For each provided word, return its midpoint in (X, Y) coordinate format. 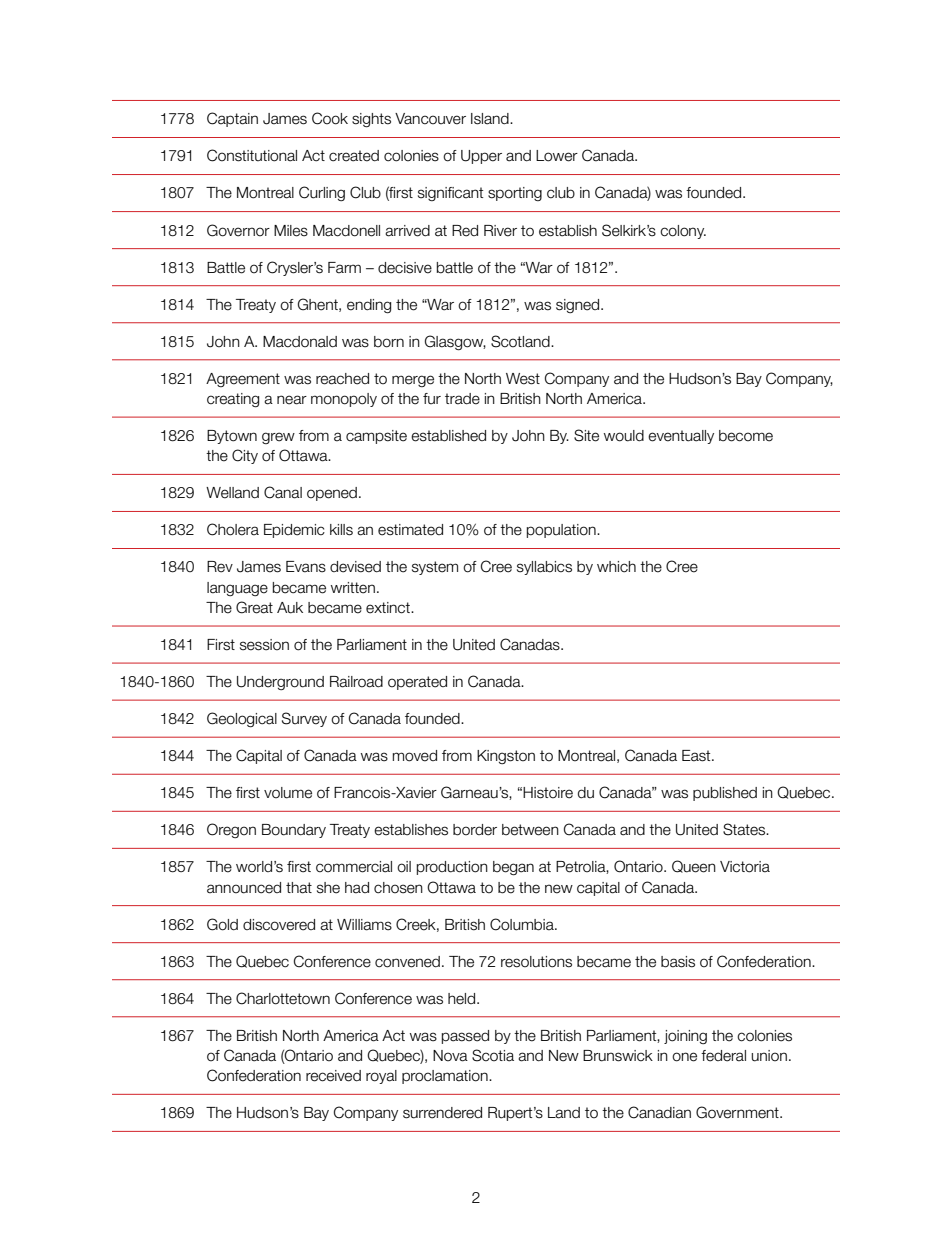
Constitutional (252, 155)
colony (683, 232)
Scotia (493, 1055)
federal (723, 1056)
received (333, 1076)
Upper (481, 157)
